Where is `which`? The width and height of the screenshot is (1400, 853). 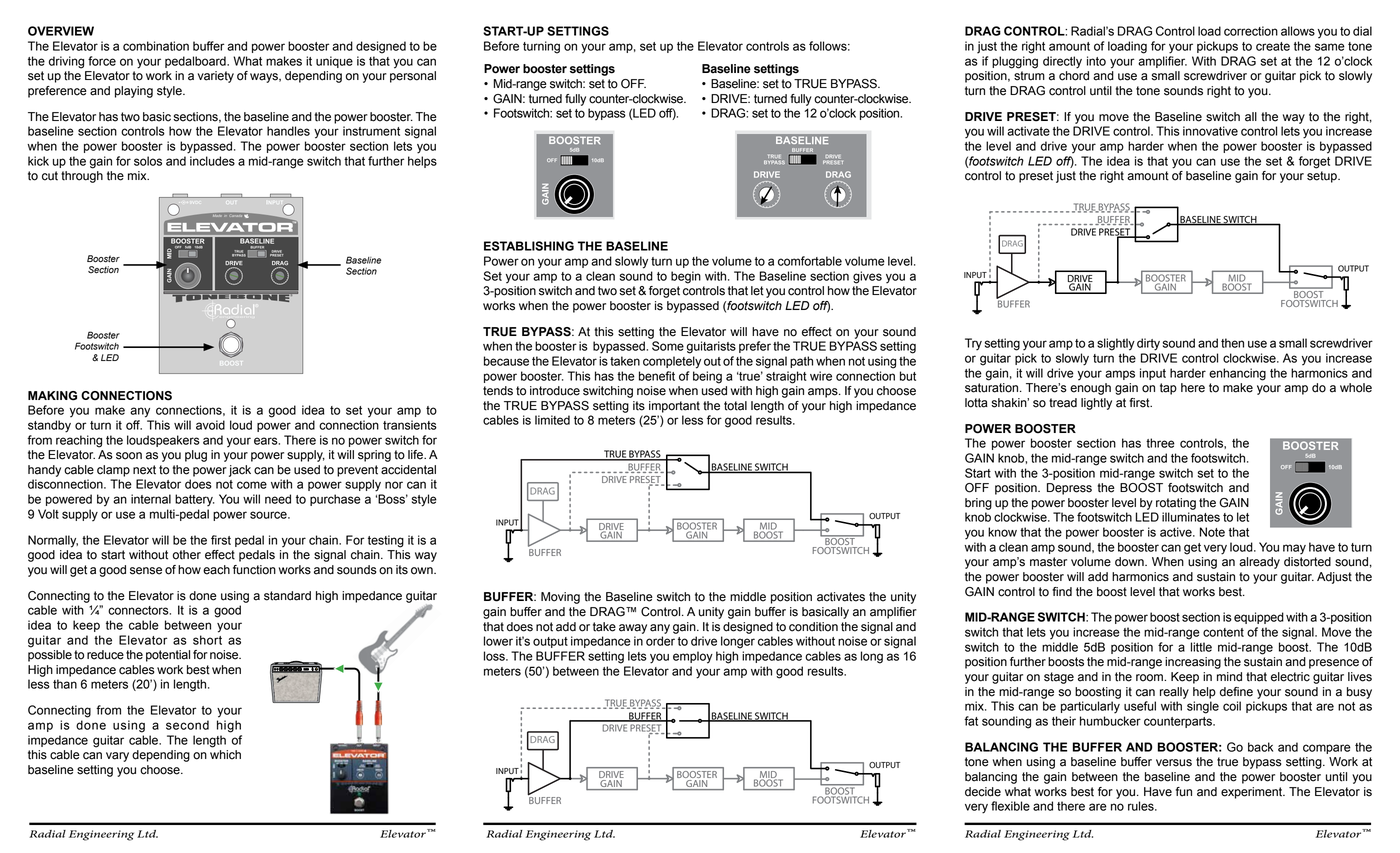
which is located at coordinates (225, 755).
